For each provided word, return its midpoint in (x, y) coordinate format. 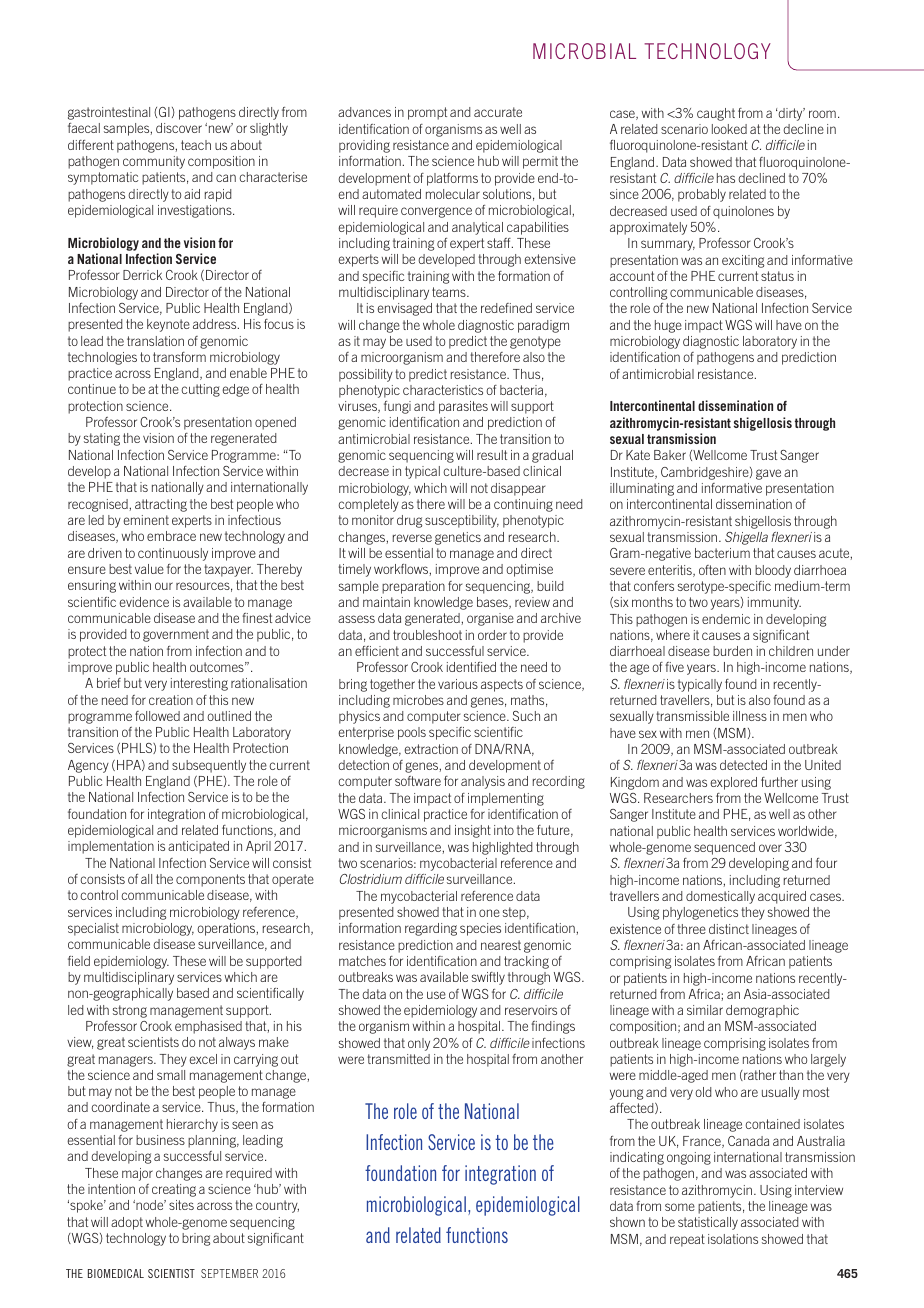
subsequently (209, 766)
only (419, 1044)
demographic (762, 1011)
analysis (483, 782)
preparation (413, 587)
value (149, 569)
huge (668, 326)
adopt (127, 1223)
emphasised (208, 1027)
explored (733, 783)
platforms (452, 179)
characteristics (443, 390)
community (154, 162)
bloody (773, 571)
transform (179, 357)
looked (729, 129)
